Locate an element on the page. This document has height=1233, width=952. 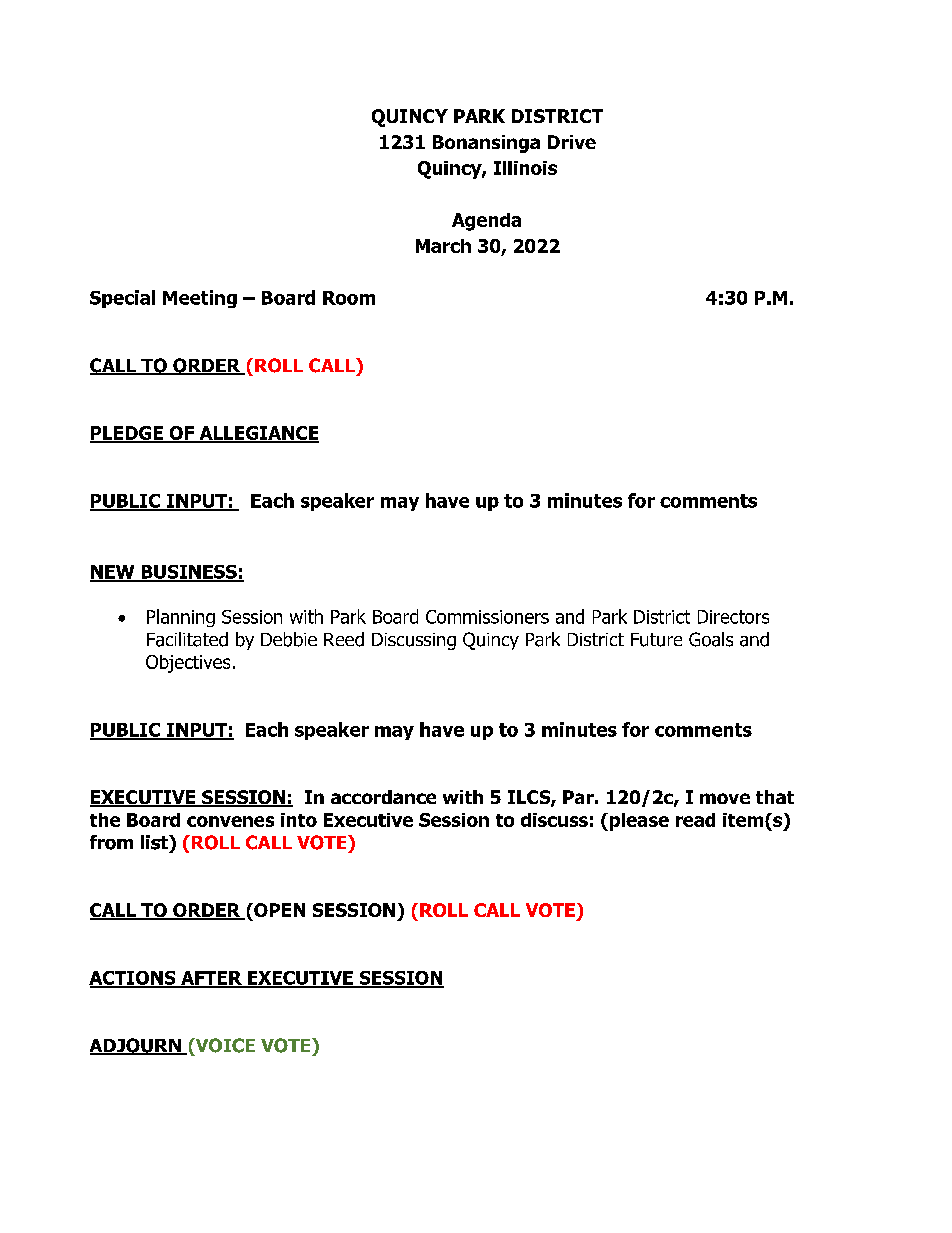
accordance is located at coordinates (383, 797).
